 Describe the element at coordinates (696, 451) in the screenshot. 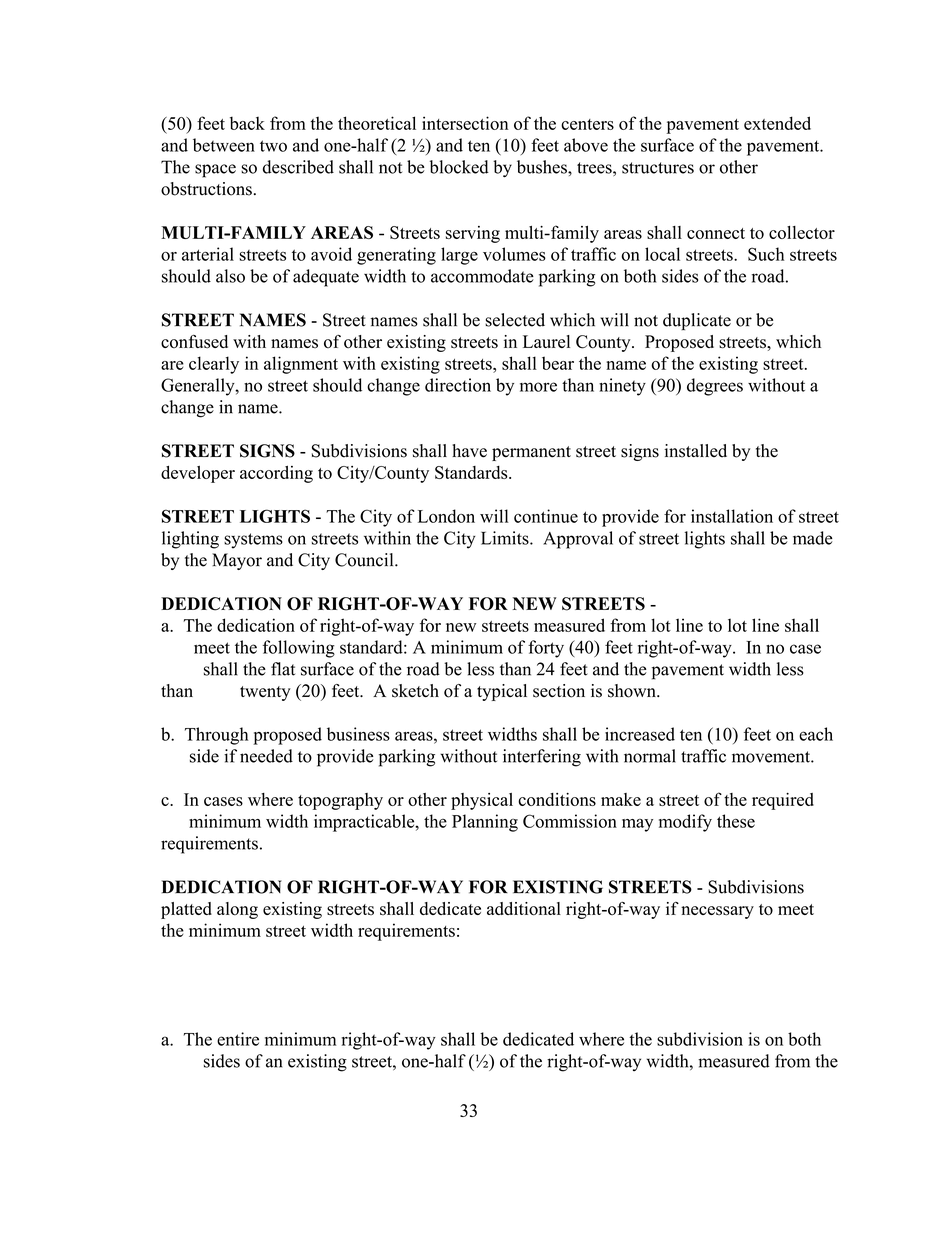

I see `installed` at that location.
